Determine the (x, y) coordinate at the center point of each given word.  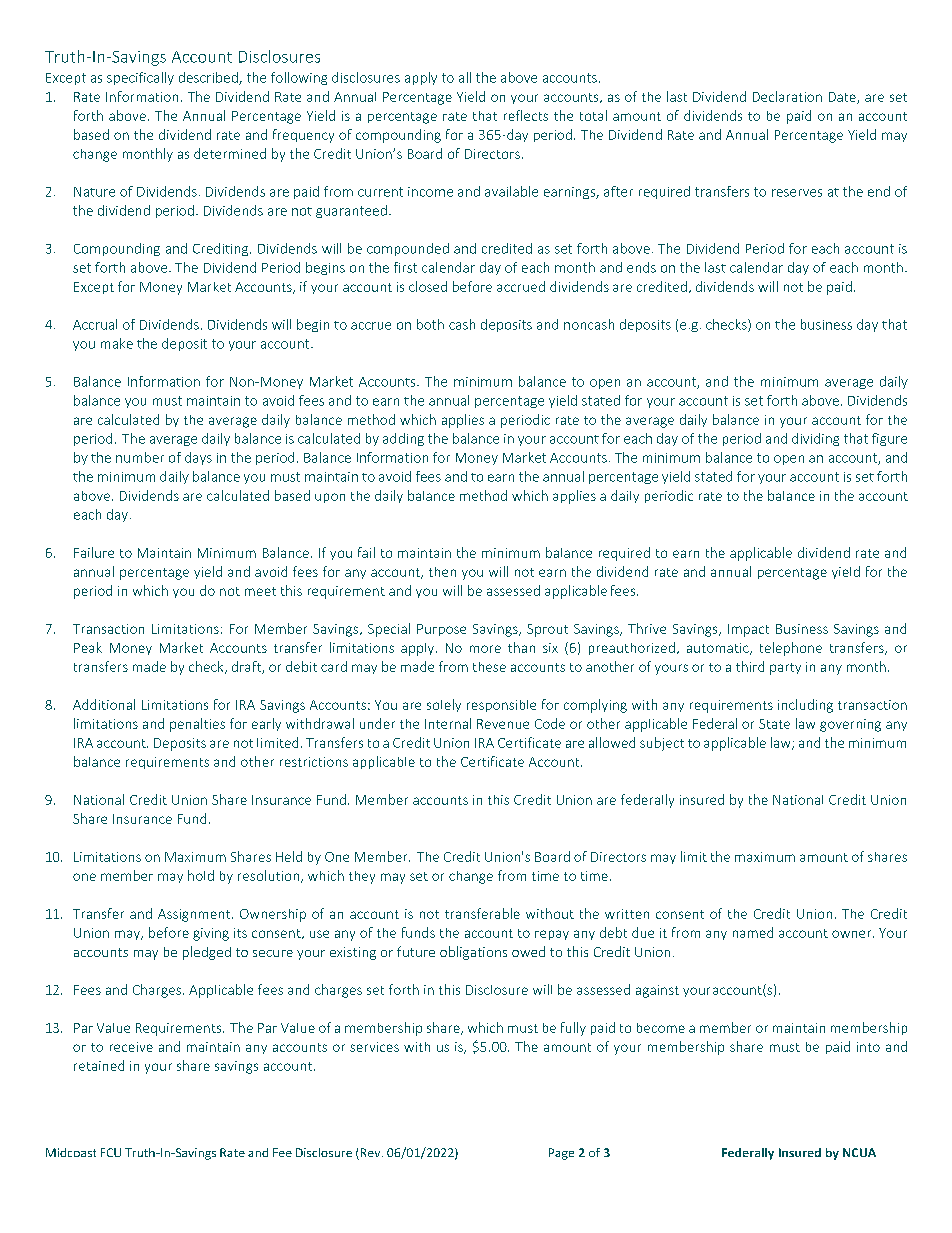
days (198, 458)
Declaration (787, 96)
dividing (815, 439)
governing (850, 725)
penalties (197, 725)
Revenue (503, 724)
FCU (111, 1152)
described (209, 78)
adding (403, 439)
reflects (526, 115)
